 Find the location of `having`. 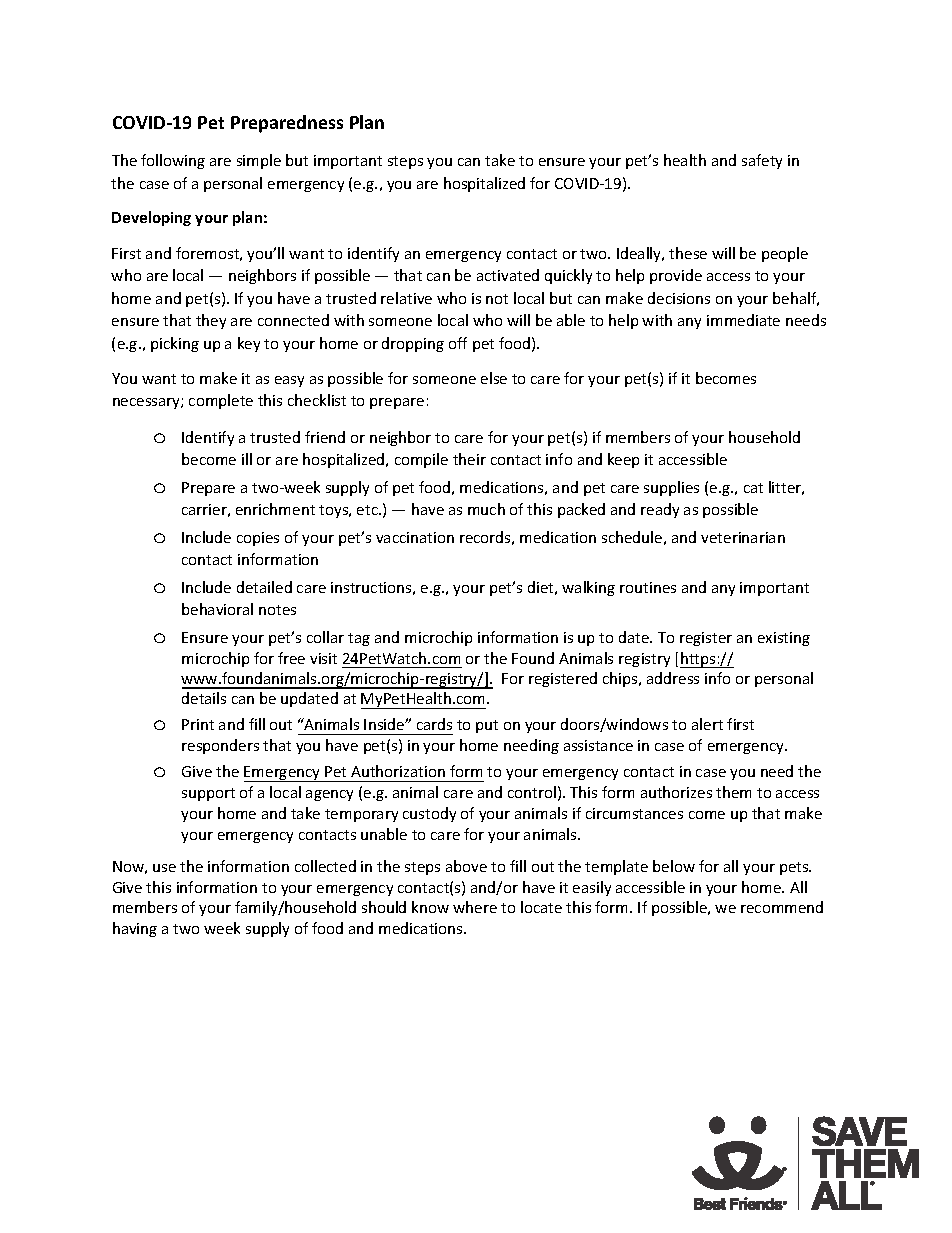

having is located at coordinates (135, 929).
